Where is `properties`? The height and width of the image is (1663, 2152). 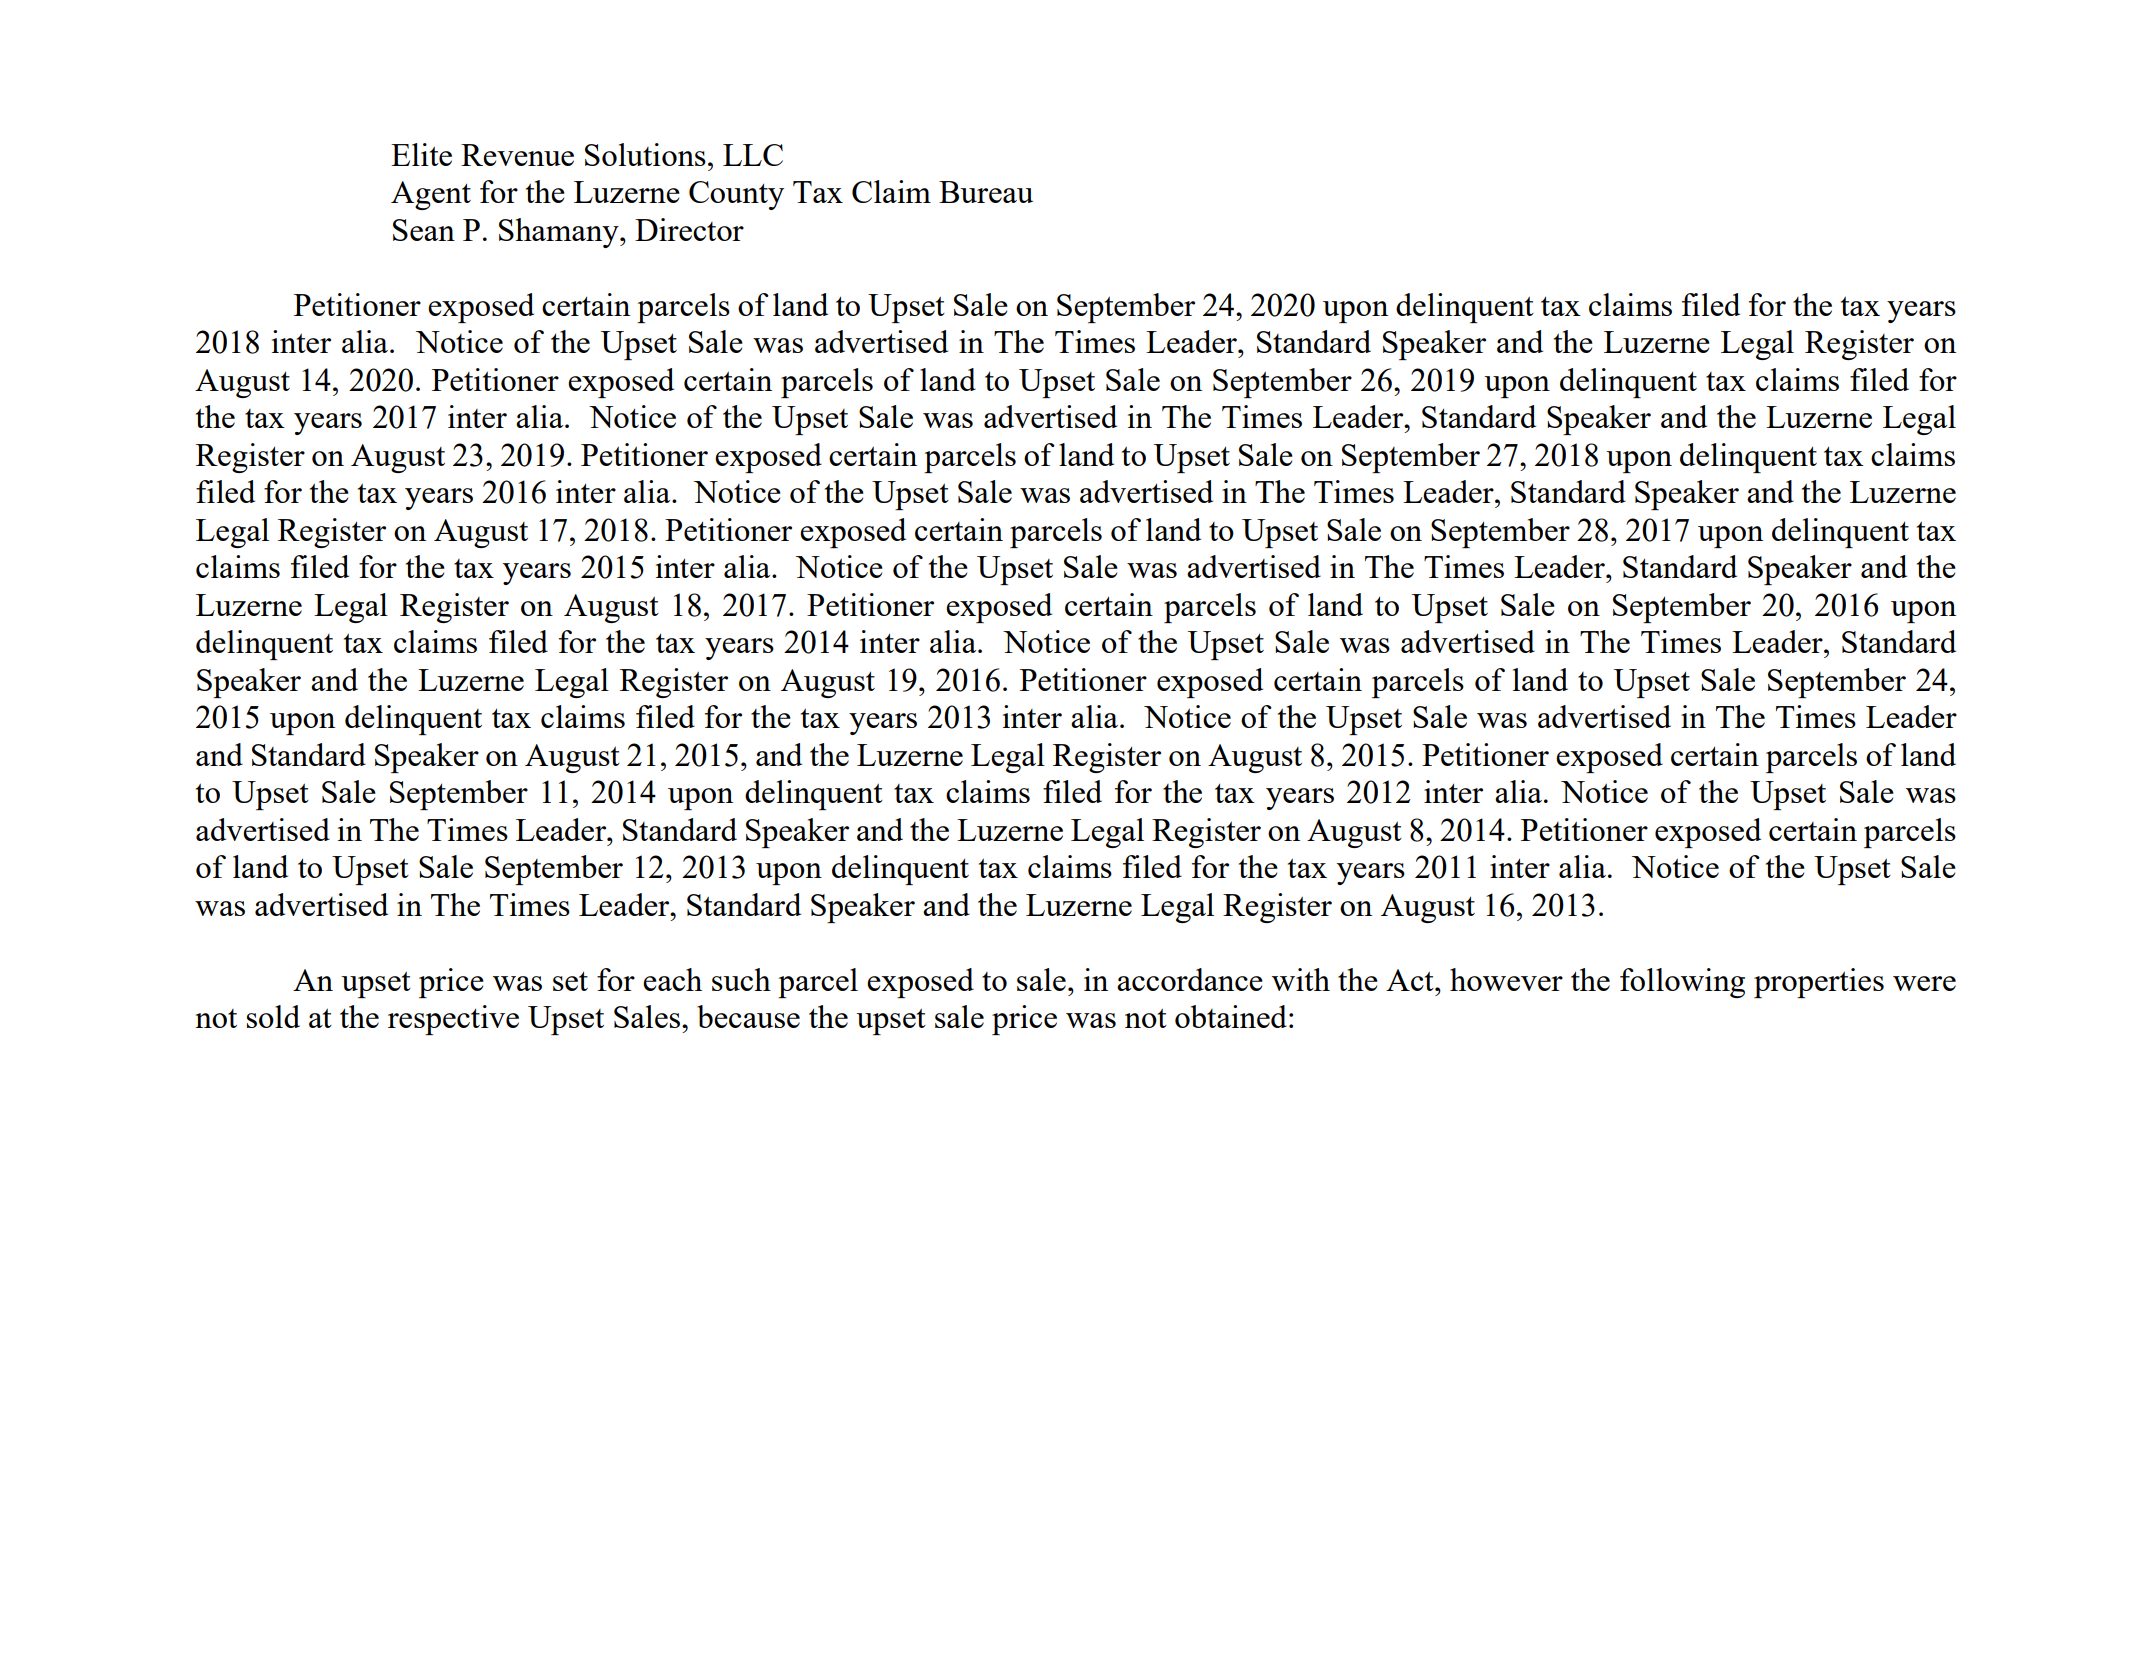 properties is located at coordinates (1819, 983).
